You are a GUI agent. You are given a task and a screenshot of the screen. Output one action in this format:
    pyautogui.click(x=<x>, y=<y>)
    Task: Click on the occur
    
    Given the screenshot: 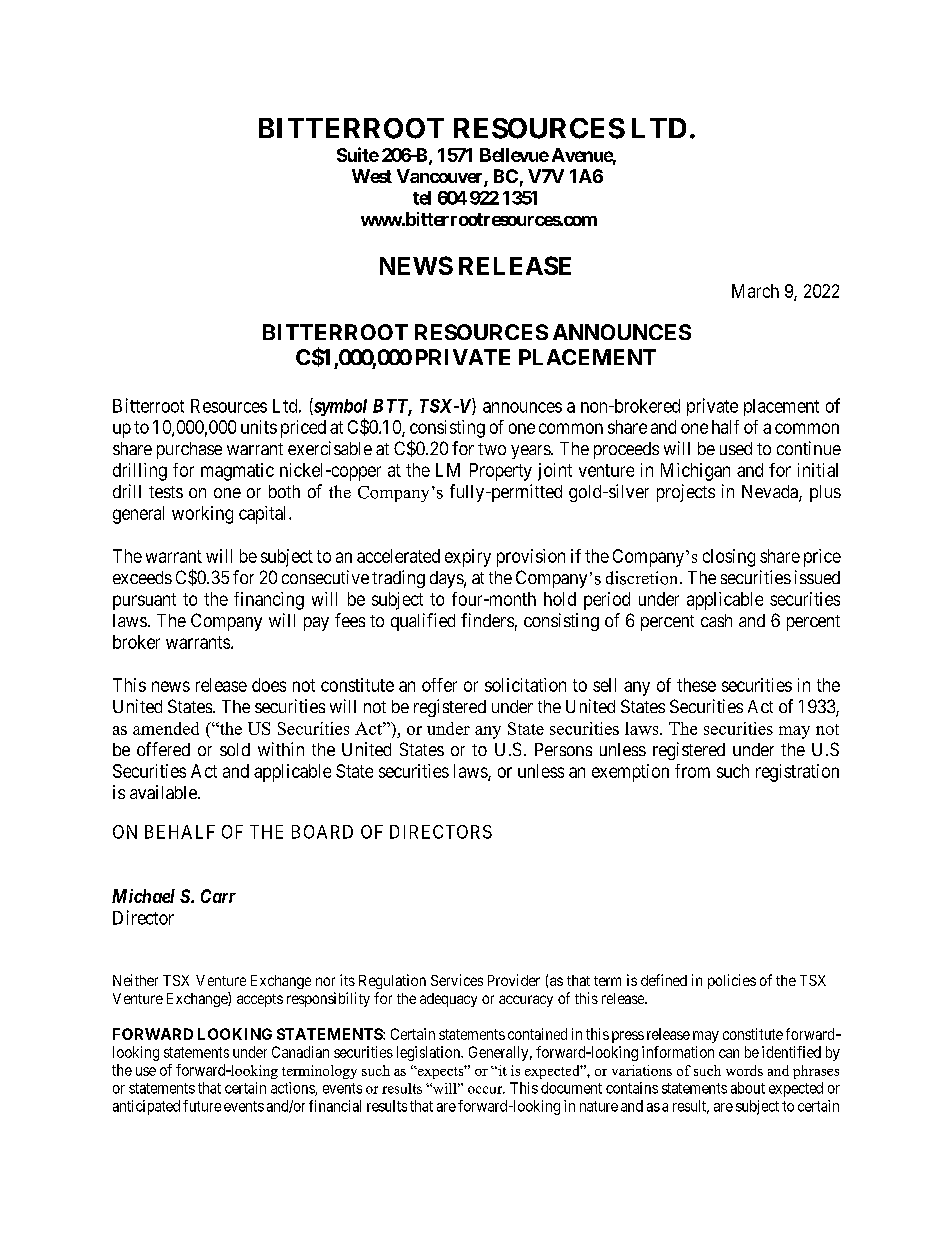 What is the action you would take?
    pyautogui.click(x=486, y=1090)
